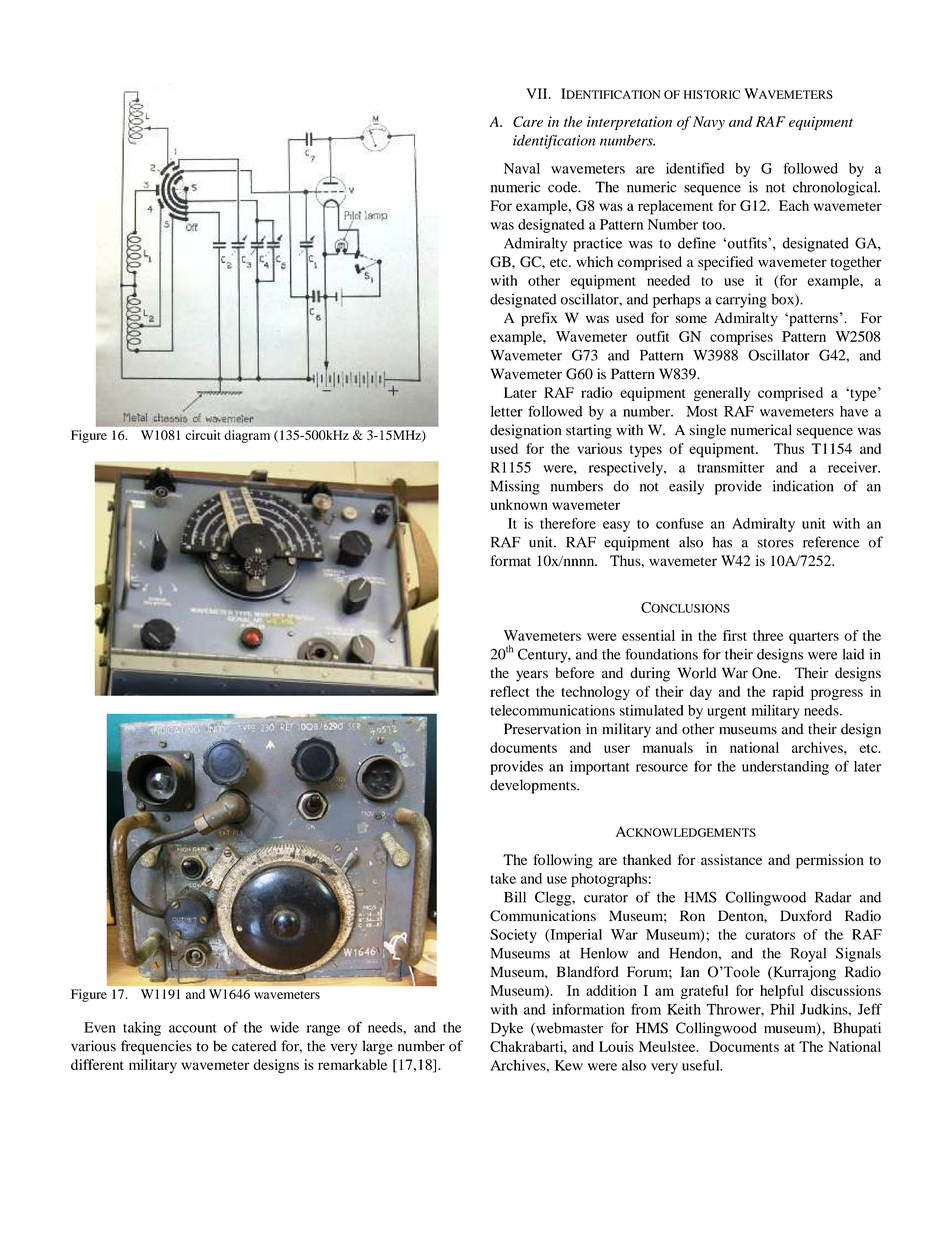  Describe the element at coordinates (538, 93) in the screenshot. I see `VII` at that location.
